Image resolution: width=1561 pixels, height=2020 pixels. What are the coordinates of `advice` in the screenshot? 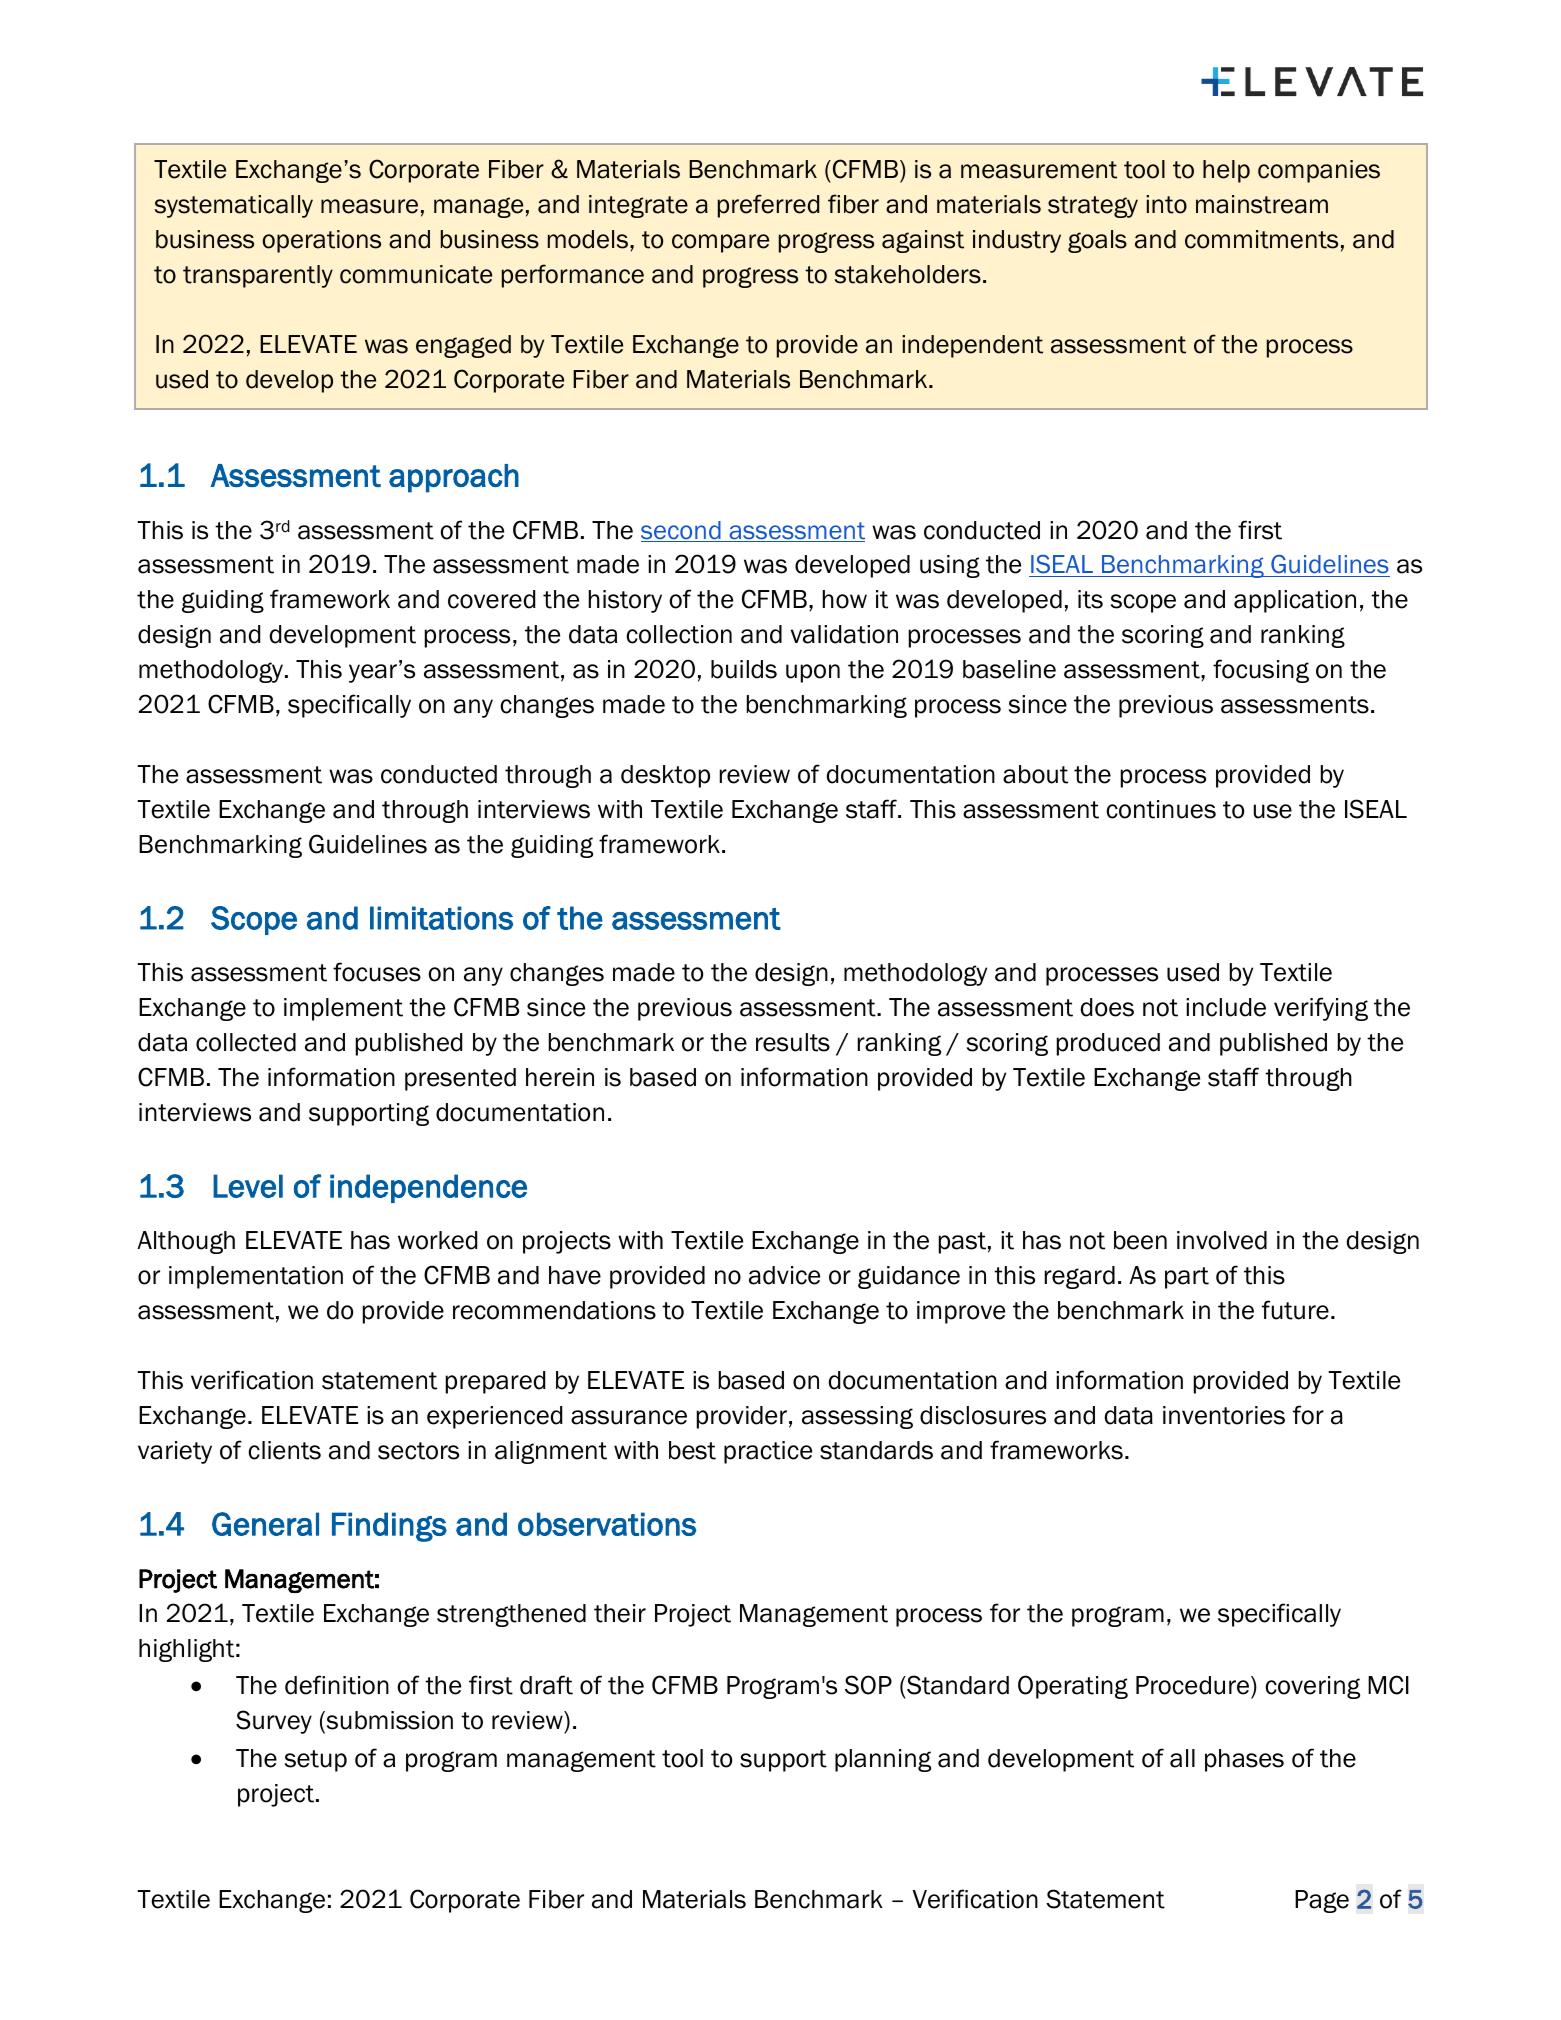 It's located at (784, 1275).
